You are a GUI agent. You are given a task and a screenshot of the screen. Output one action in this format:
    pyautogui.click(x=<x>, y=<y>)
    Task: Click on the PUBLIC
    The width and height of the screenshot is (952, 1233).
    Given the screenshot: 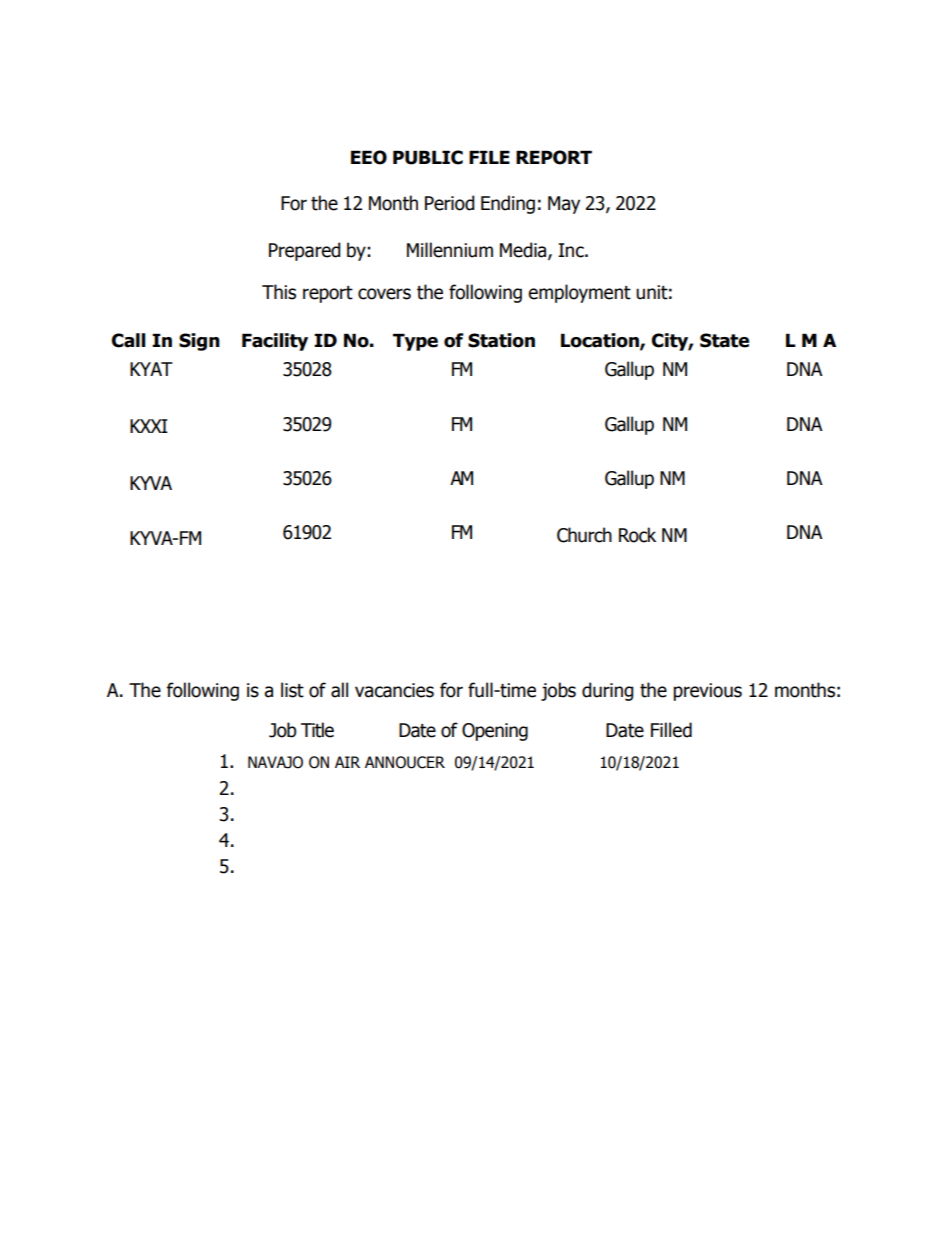 What is the action you would take?
    pyautogui.click(x=428, y=157)
